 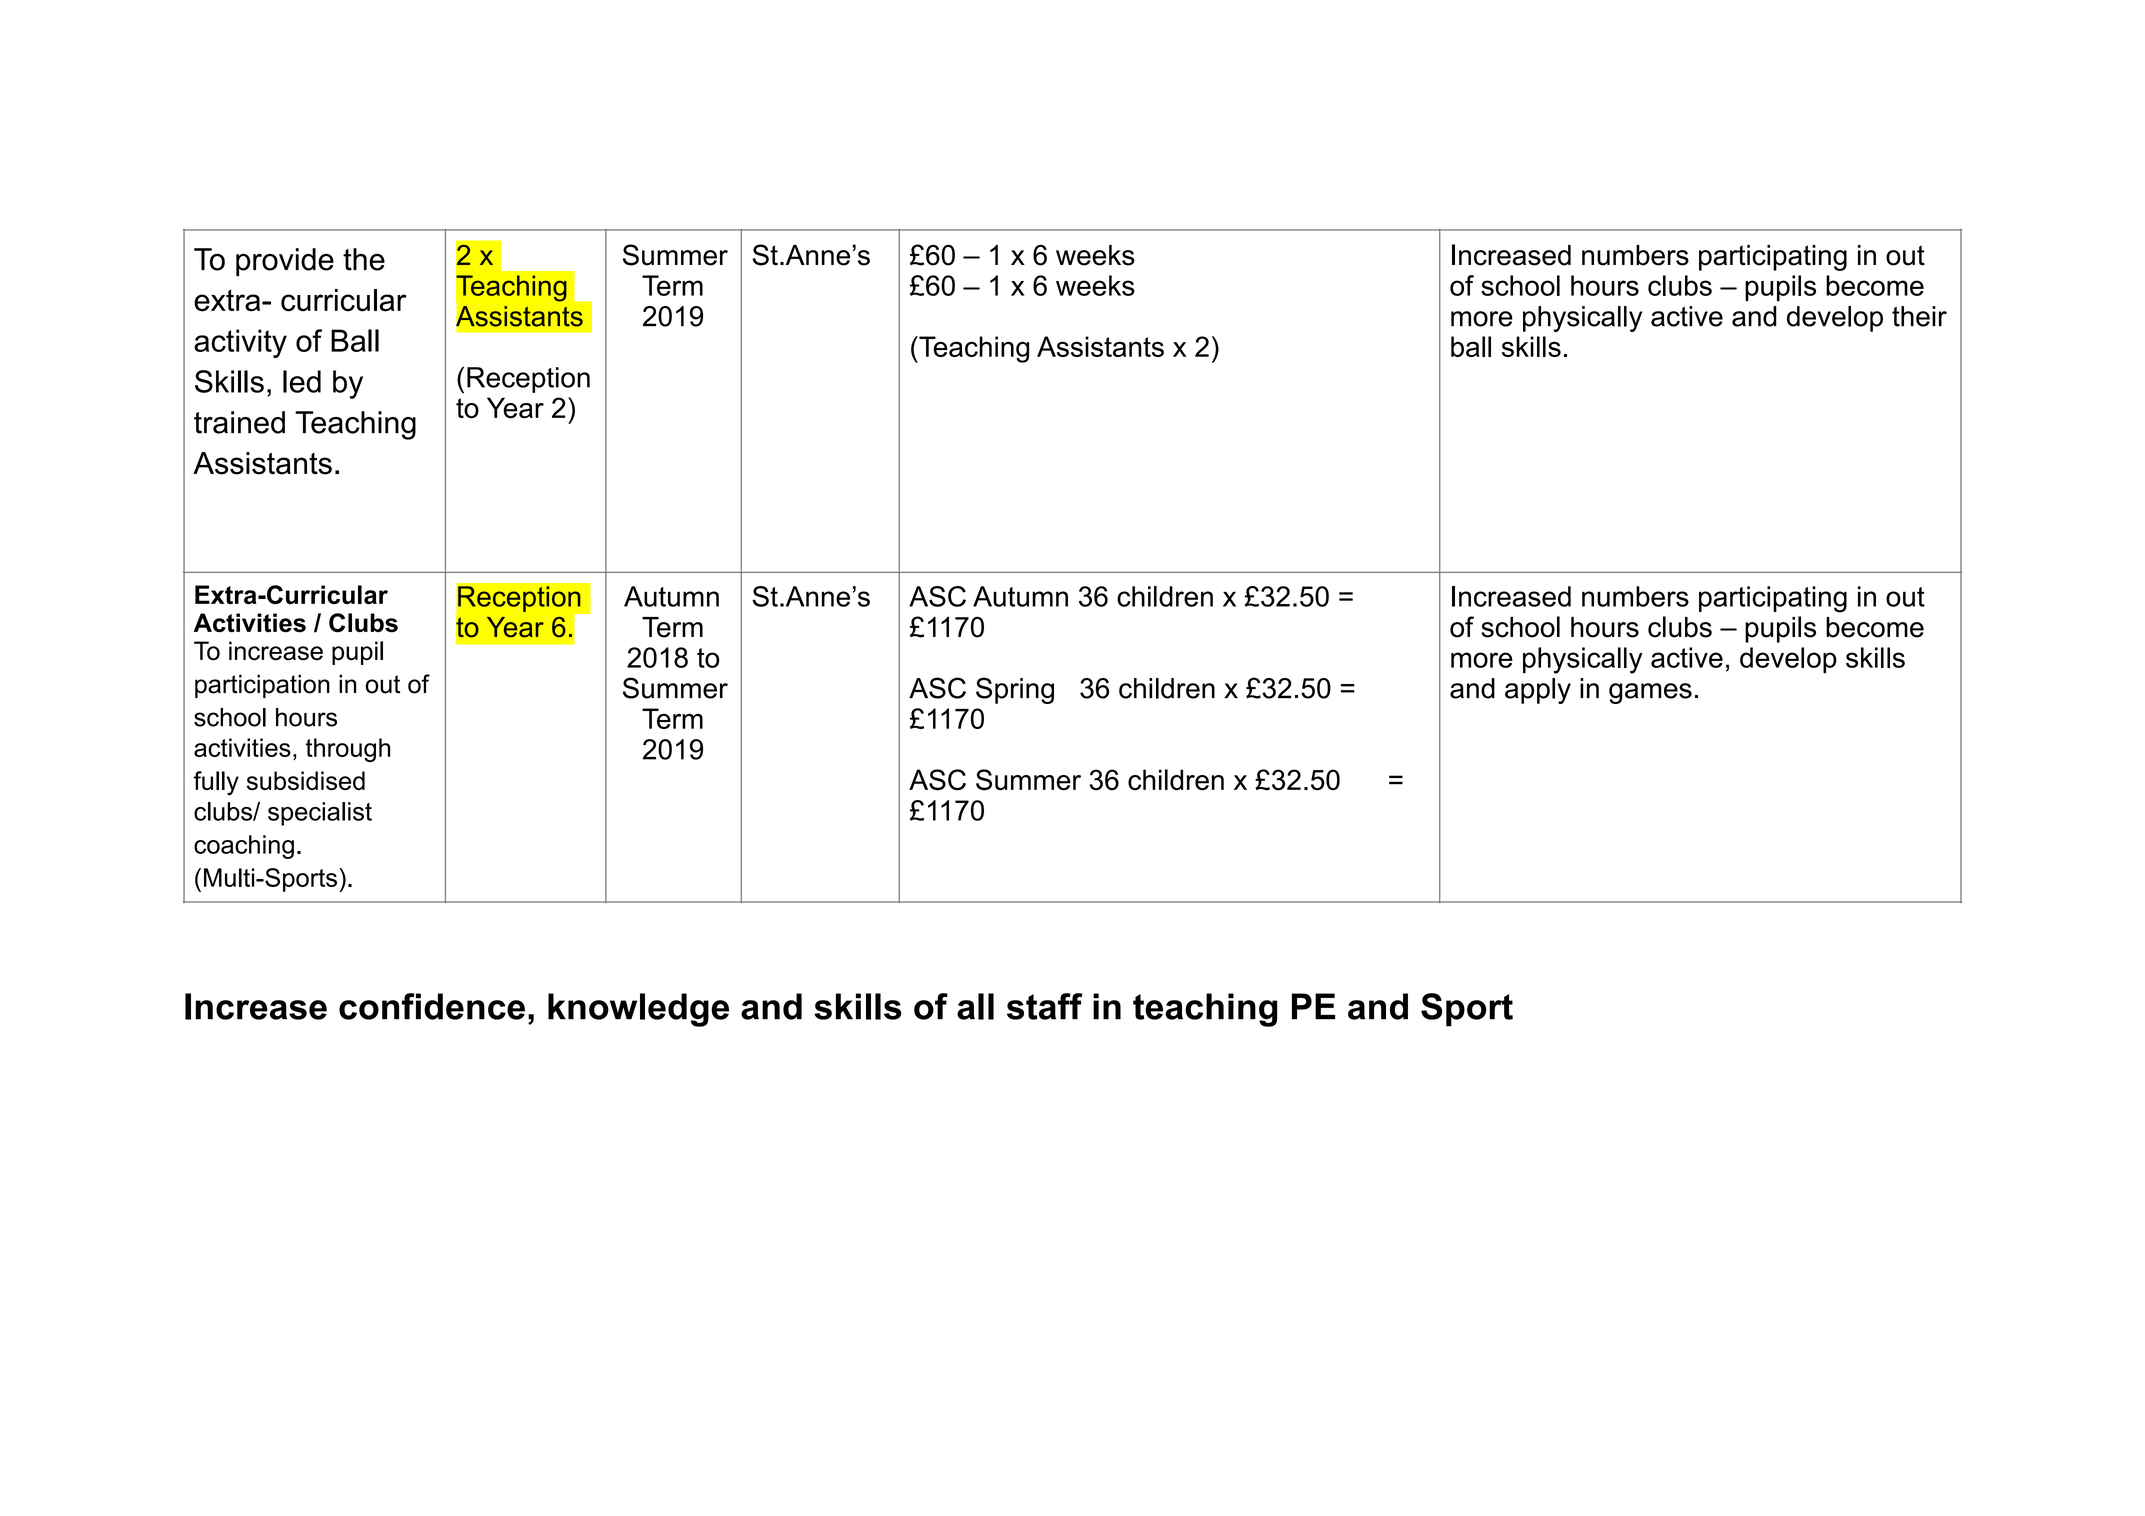 What do you see at coordinates (285, 262) in the document?
I see `provide` at bounding box center [285, 262].
